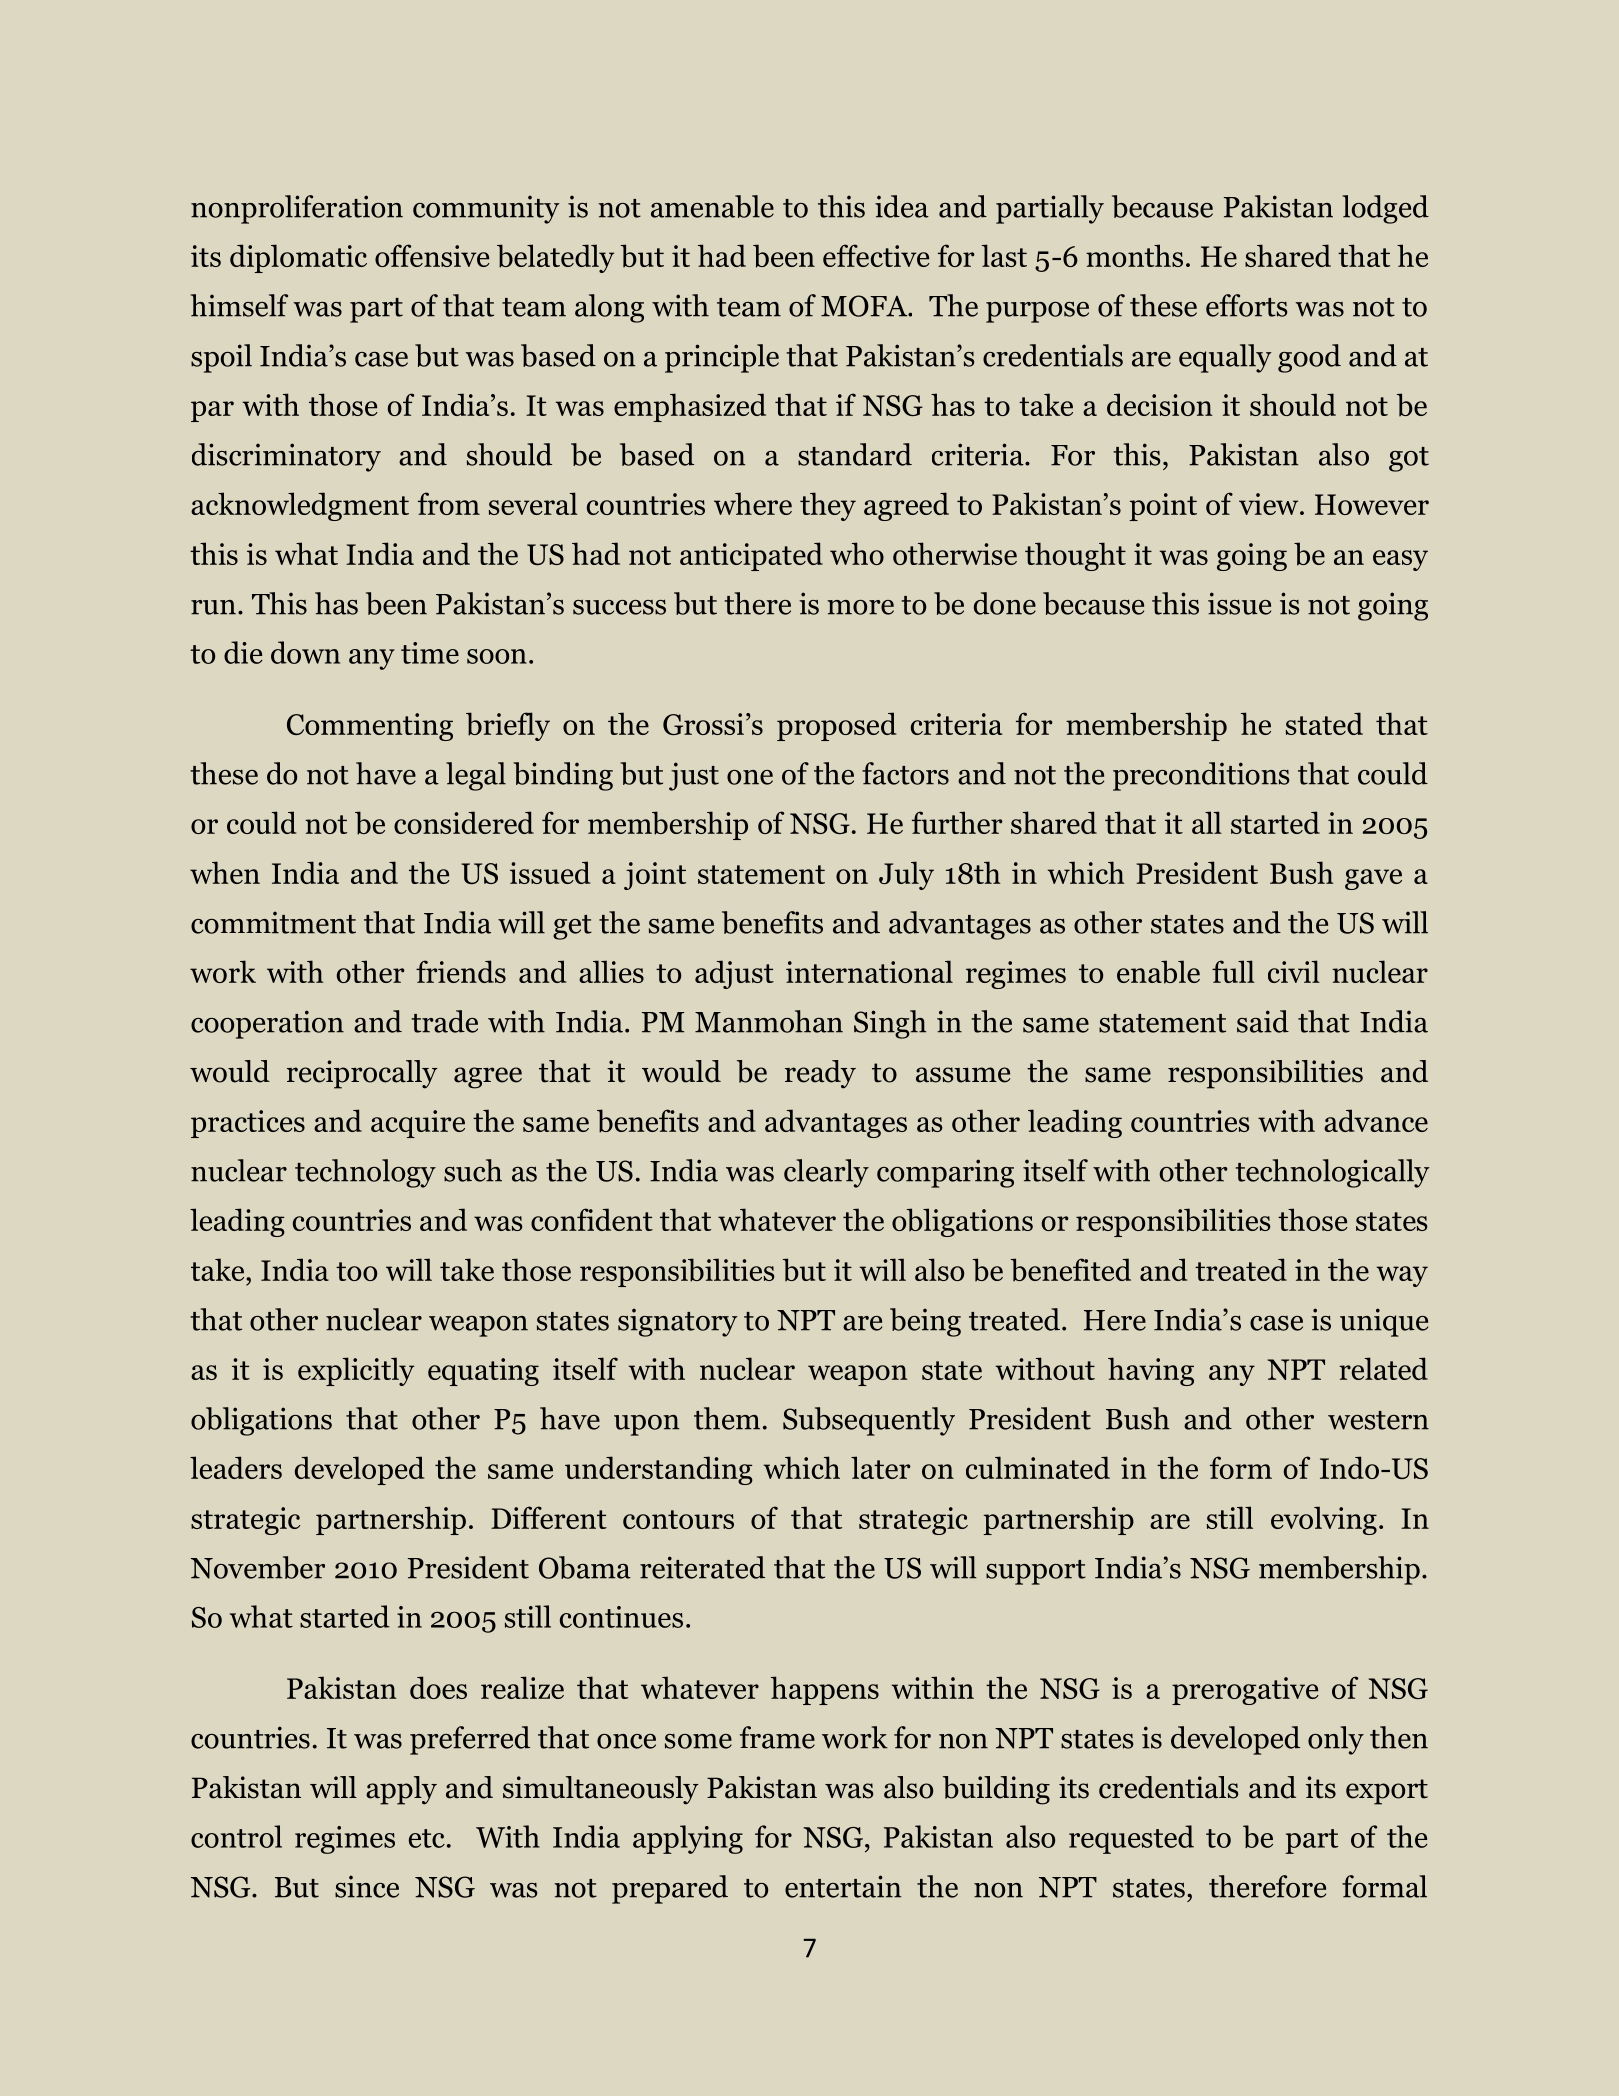 The width and height of the screenshot is (1619, 2096). Describe the element at coordinates (365, 1173) in the screenshot. I see `technology` at that location.
